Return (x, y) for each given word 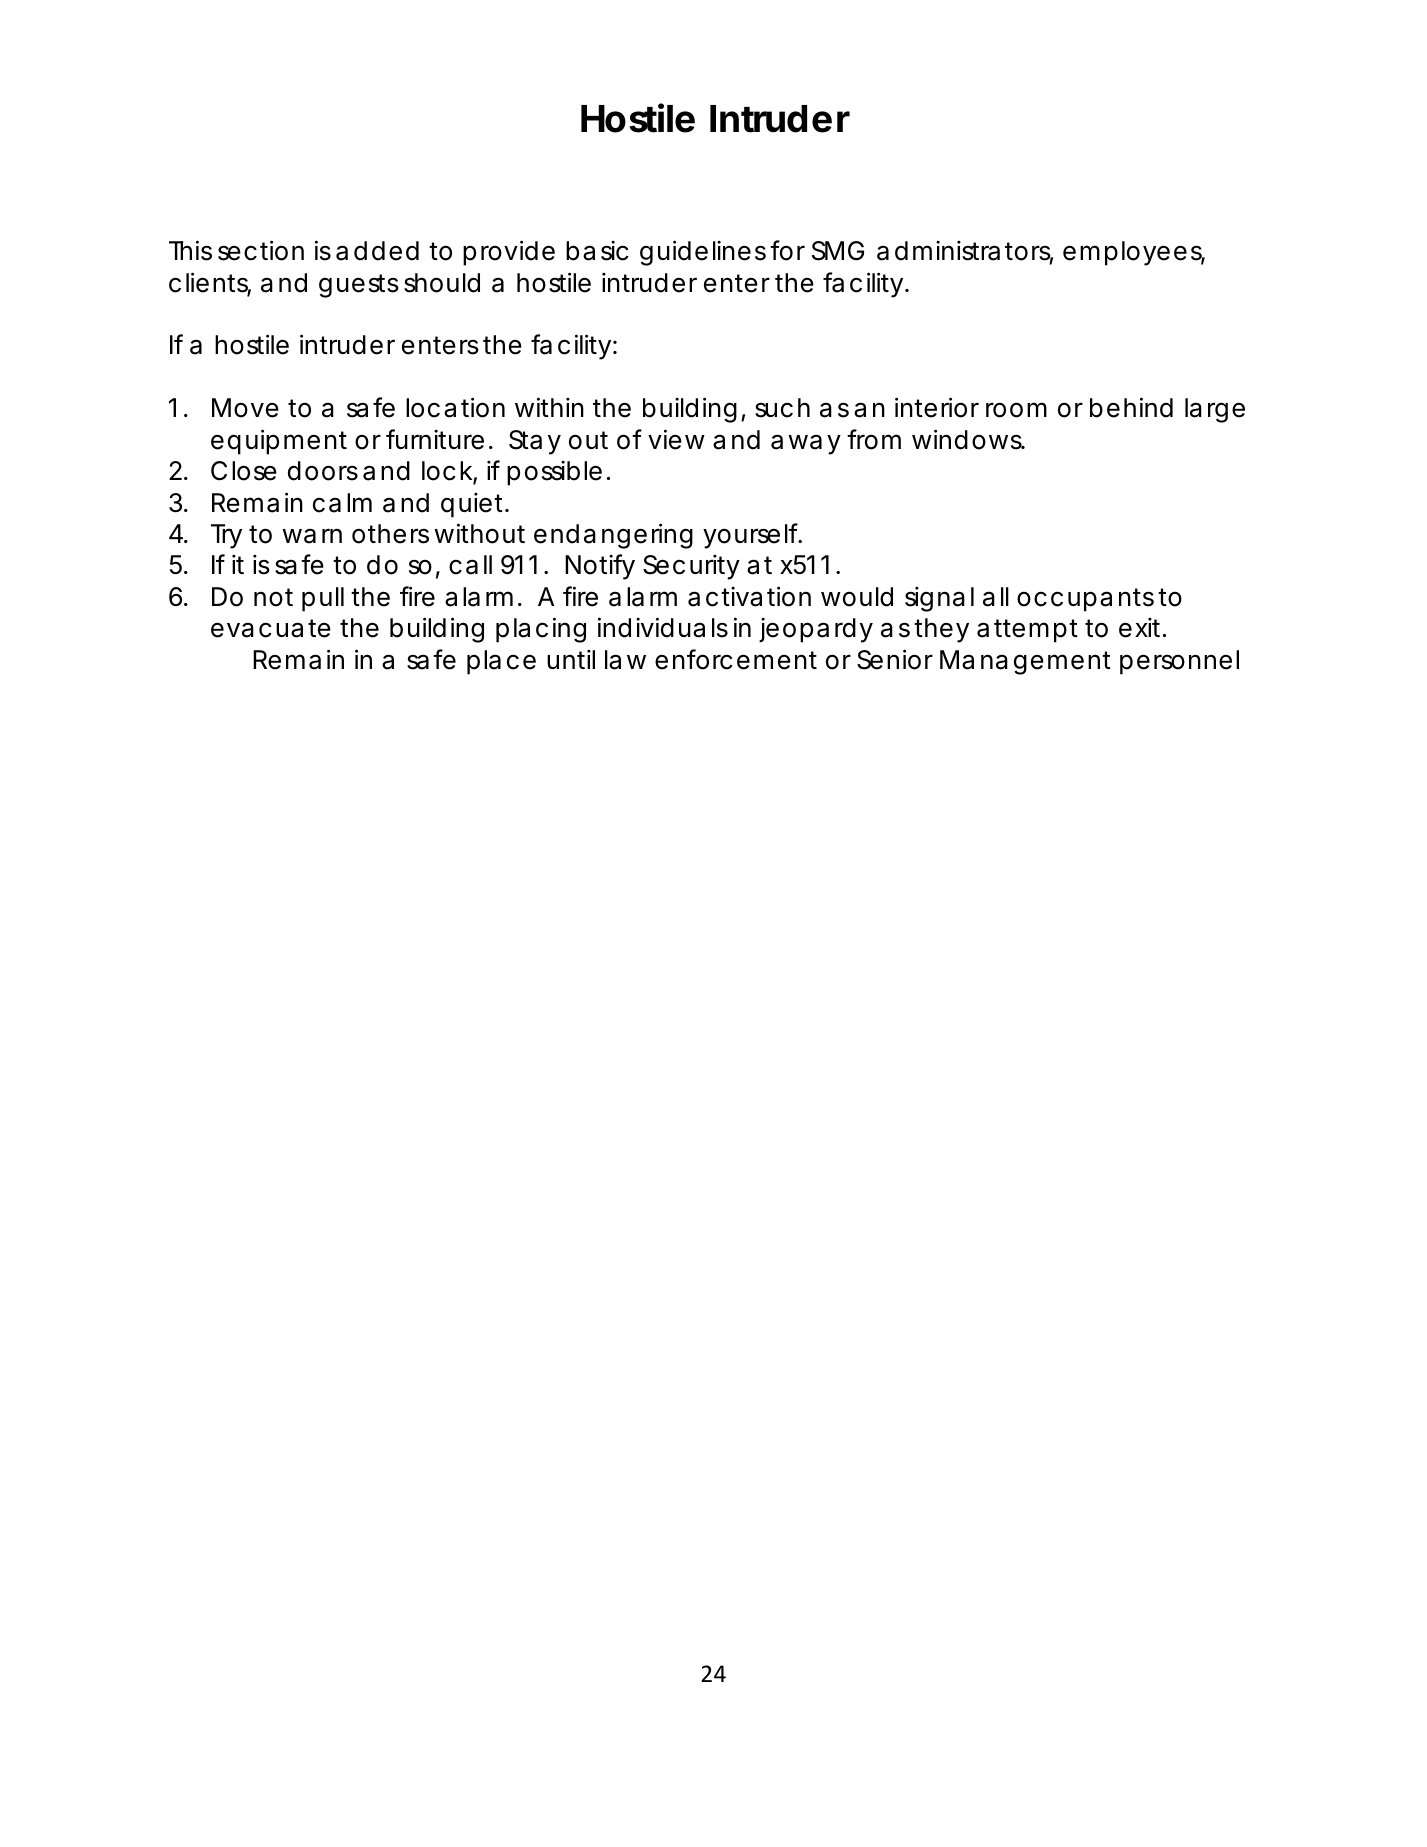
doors (323, 471)
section (261, 250)
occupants (1085, 600)
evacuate (271, 628)
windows (968, 439)
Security (691, 567)
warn (312, 536)
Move (245, 408)
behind (1131, 407)
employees (1134, 253)
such (782, 408)
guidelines (703, 253)
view (676, 439)
